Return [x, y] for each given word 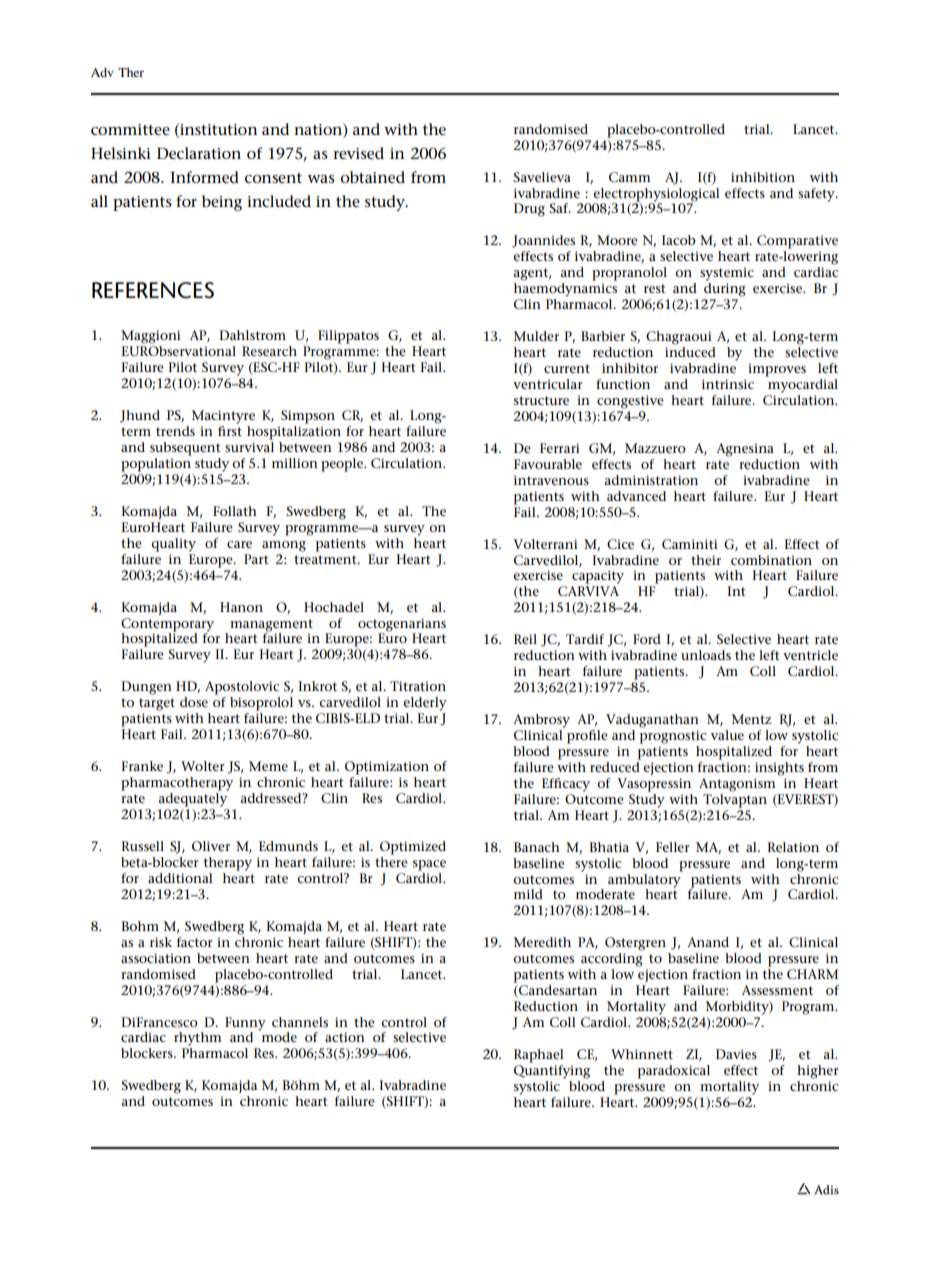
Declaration [199, 153]
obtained [373, 177]
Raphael [539, 1056]
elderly [425, 704]
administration [651, 480]
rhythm [197, 1039]
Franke [142, 766]
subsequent [185, 449]
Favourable [548, 464]
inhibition [763, 177]
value [727, 735]
